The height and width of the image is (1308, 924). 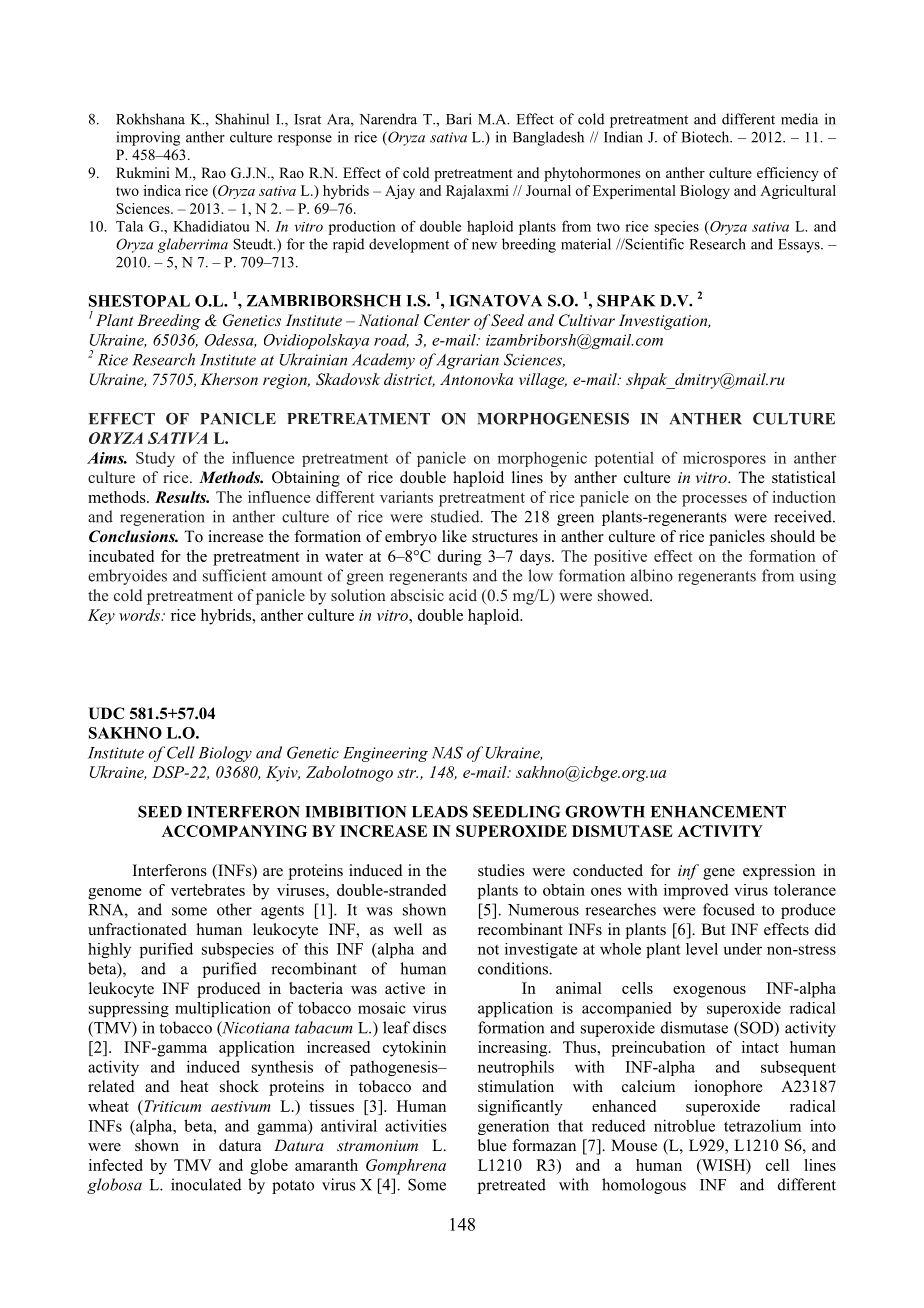 I want to click on variants, so click(x=406, y=497).
